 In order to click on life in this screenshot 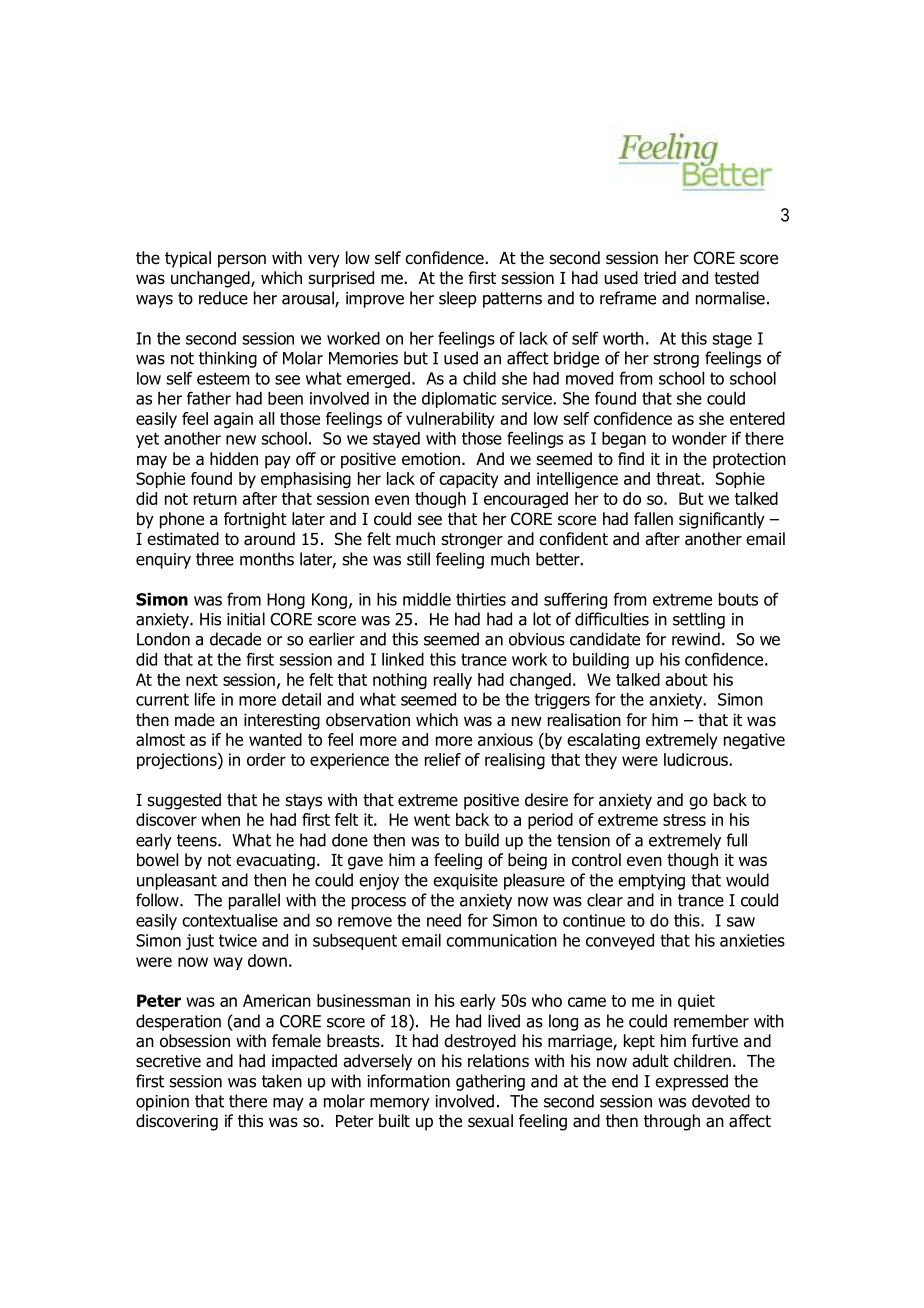, I will do `click(205, 699)`.
